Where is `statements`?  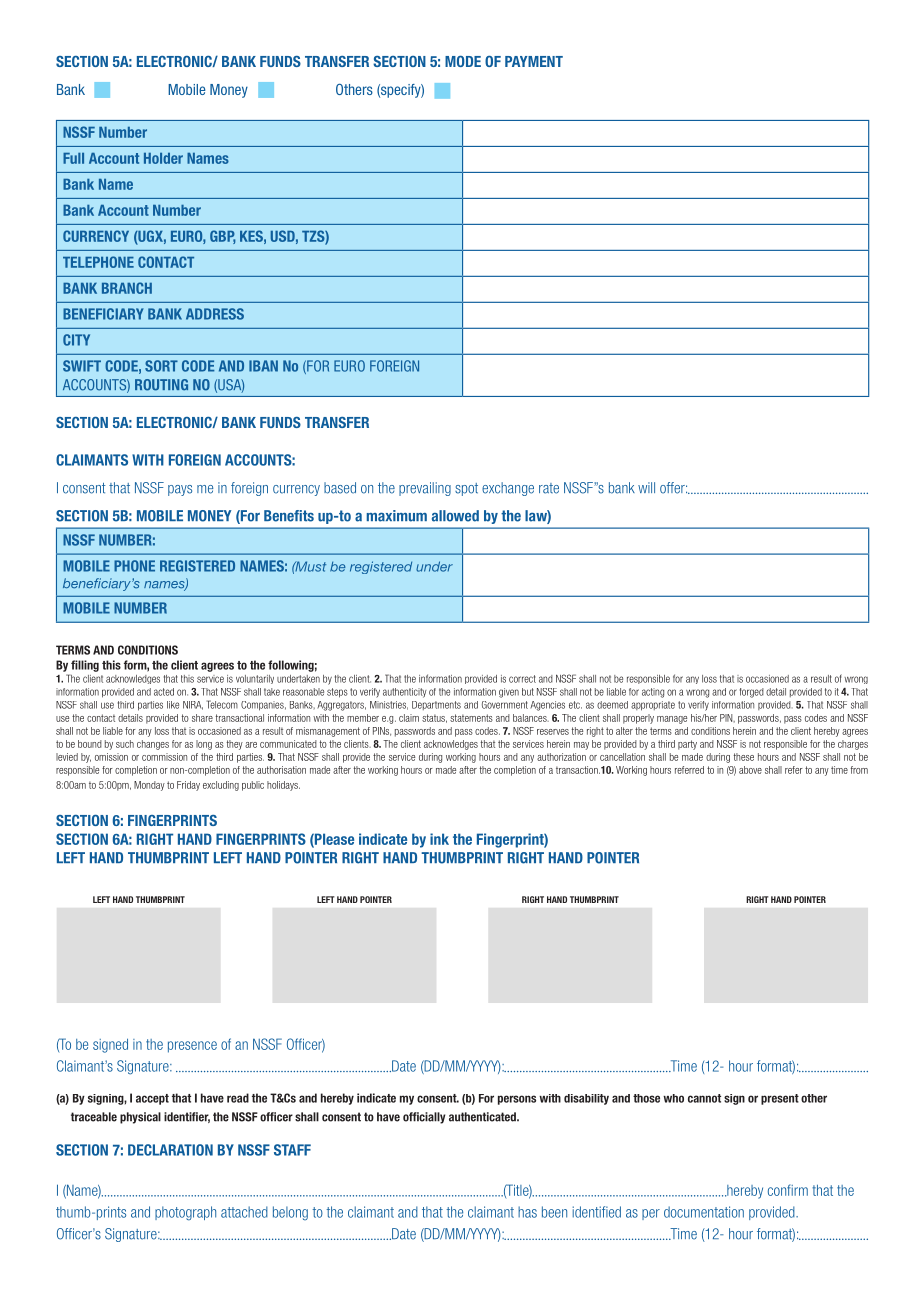 statements is located at coordinates (471, 718).
